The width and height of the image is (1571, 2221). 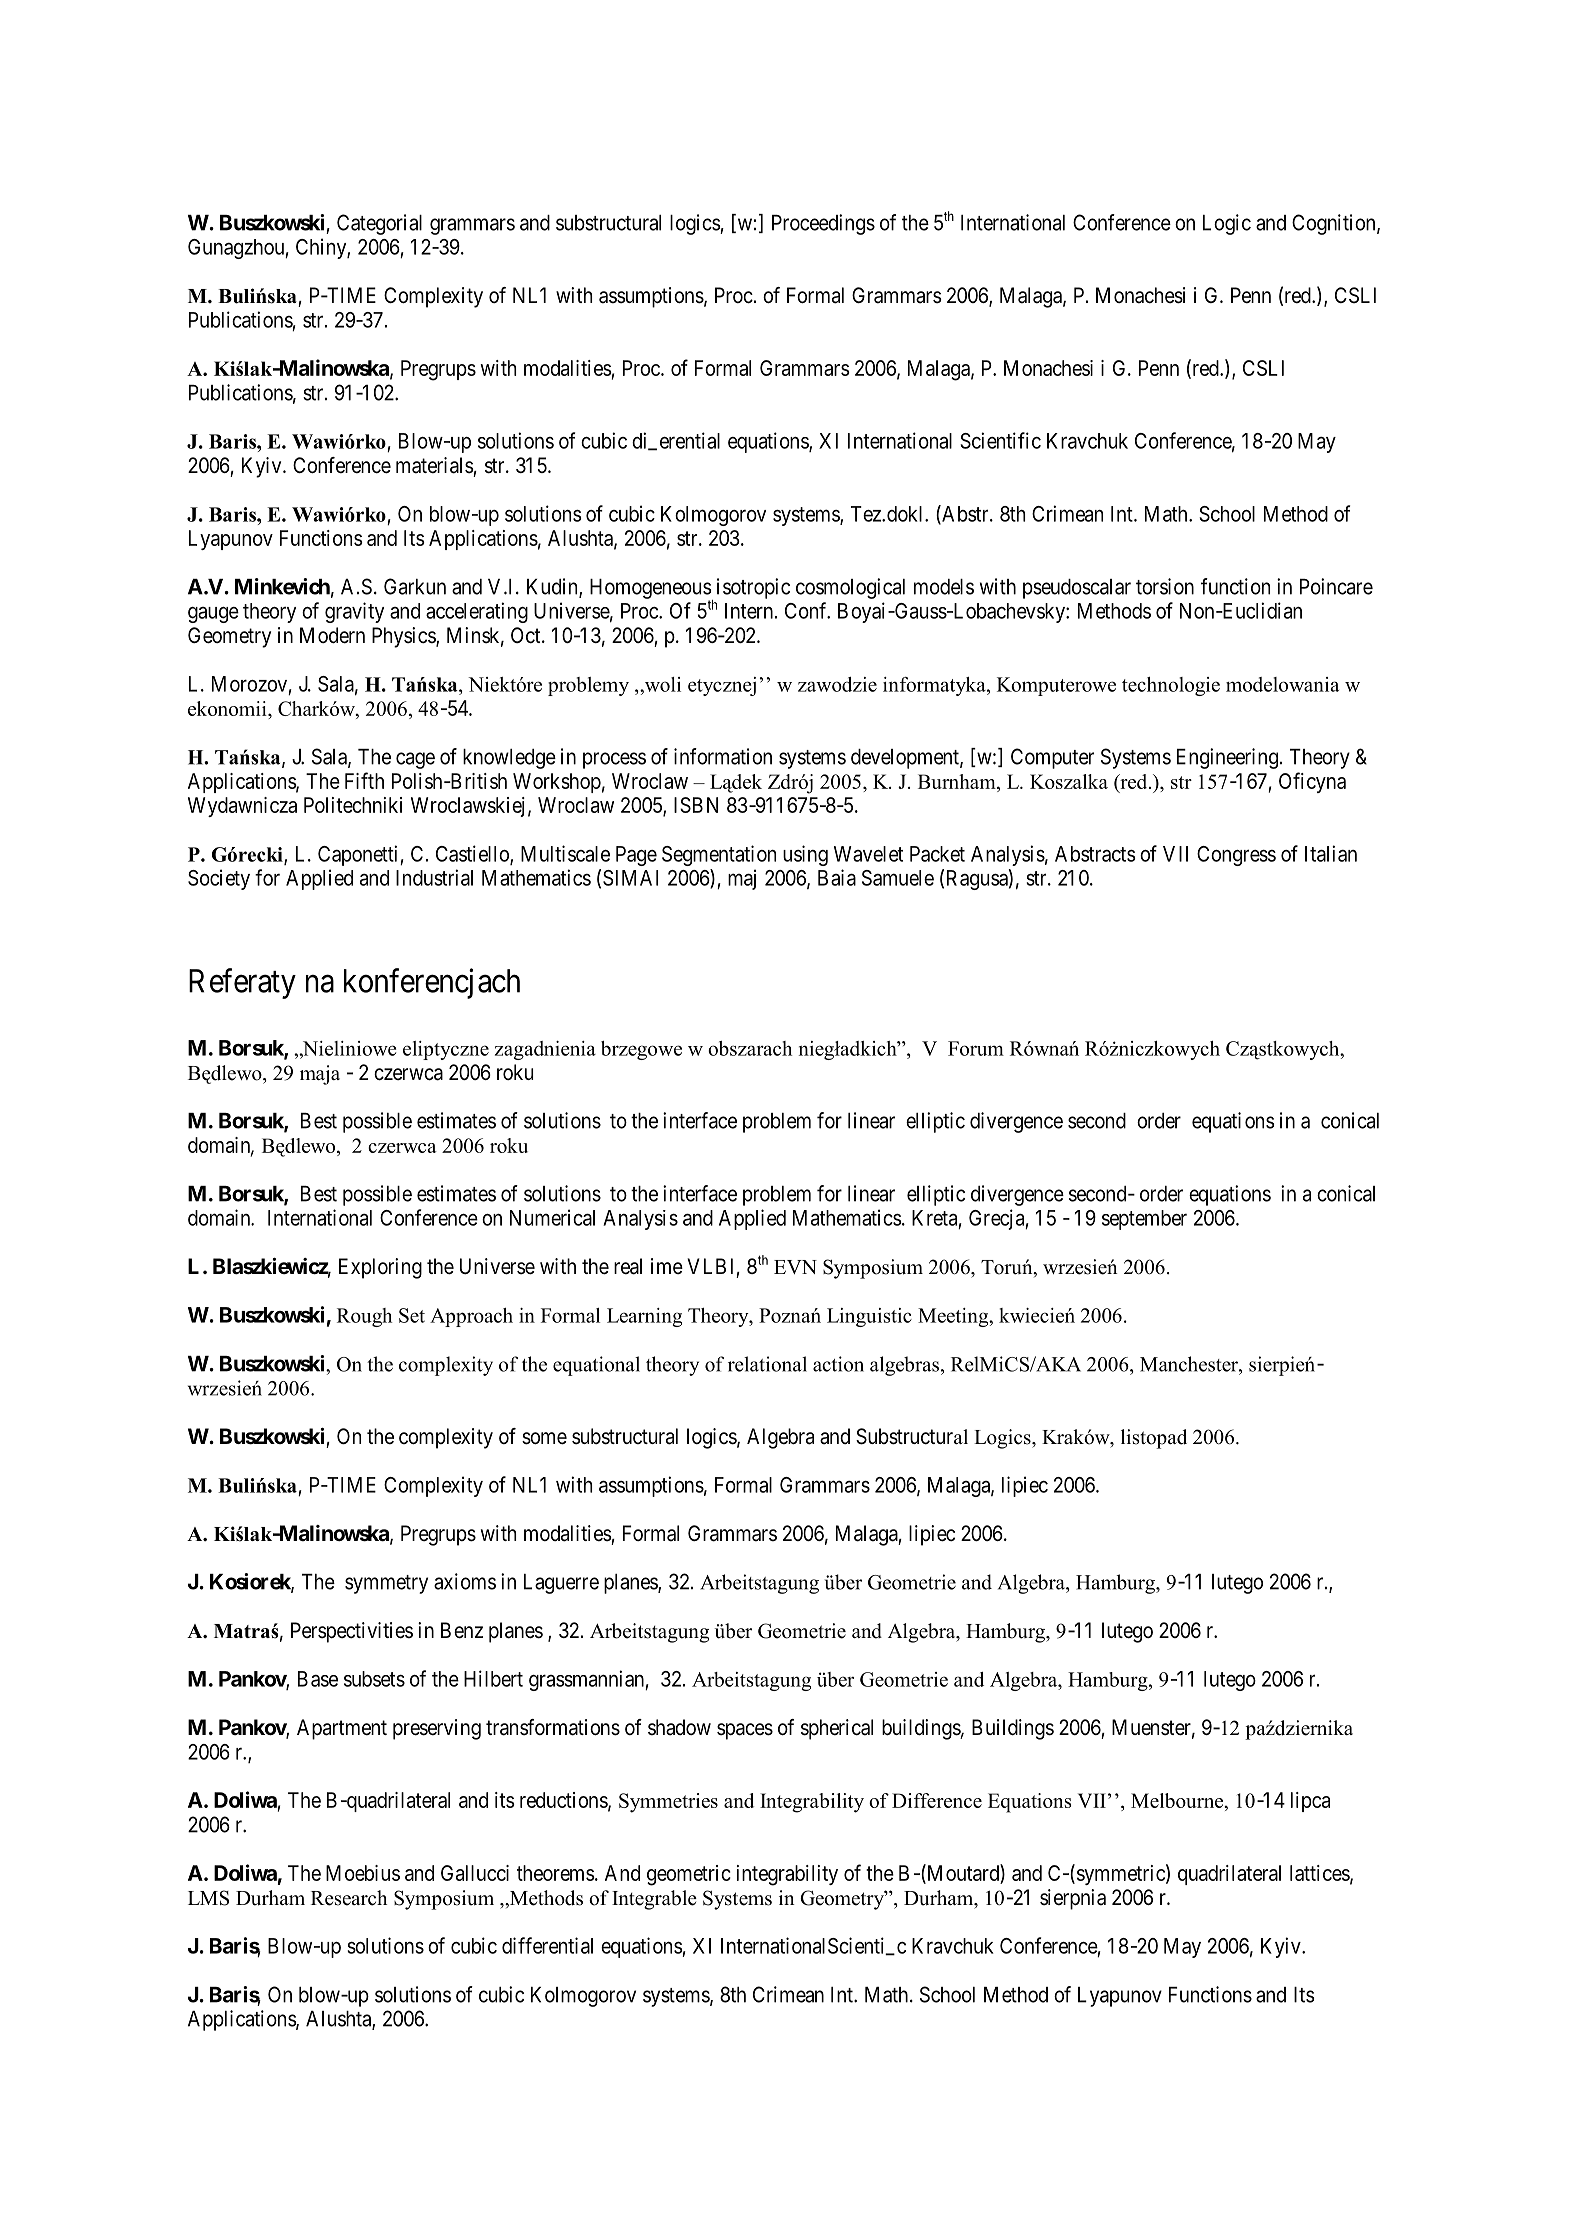 I want to click on Congress, so click(x=1236, y=856).
